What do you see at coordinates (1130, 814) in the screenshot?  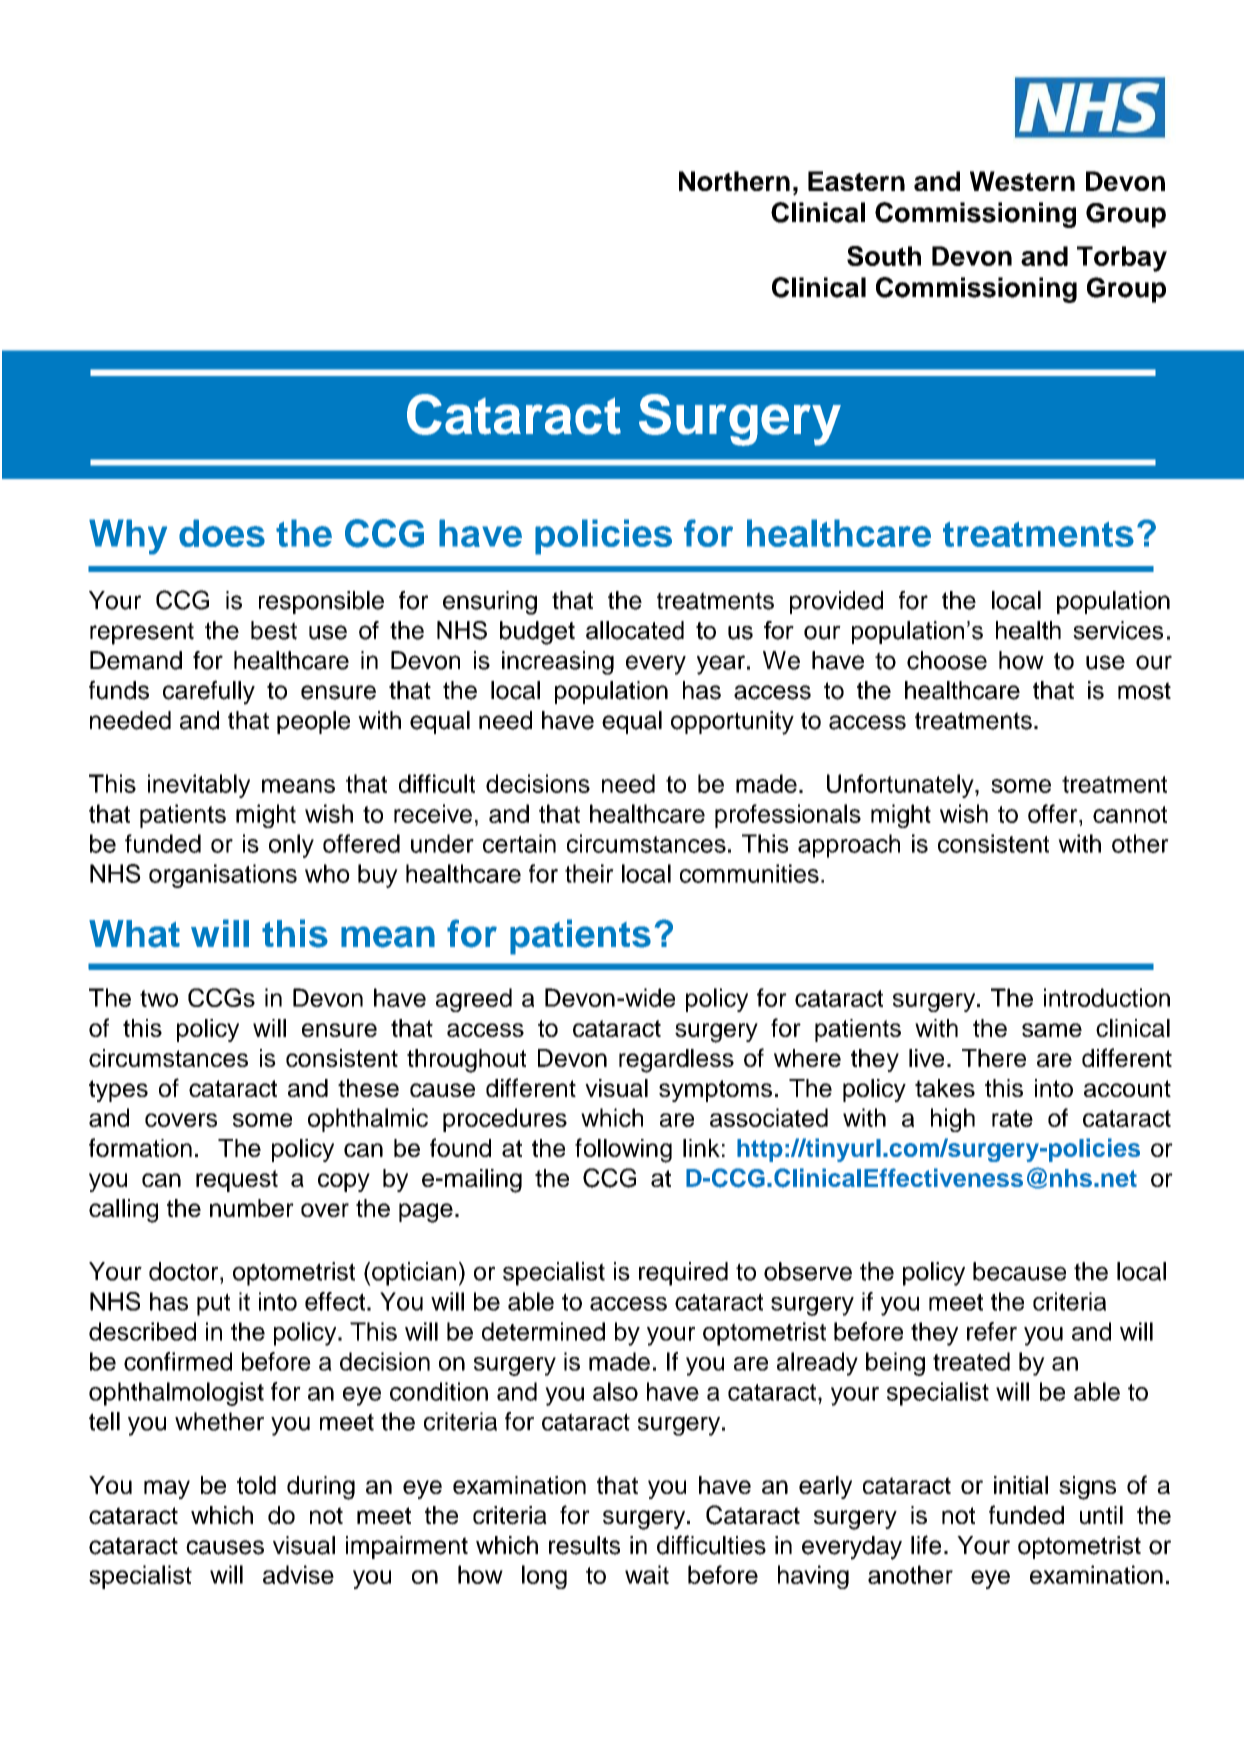 I see `cannot` at bounding box center [1130, 814].
